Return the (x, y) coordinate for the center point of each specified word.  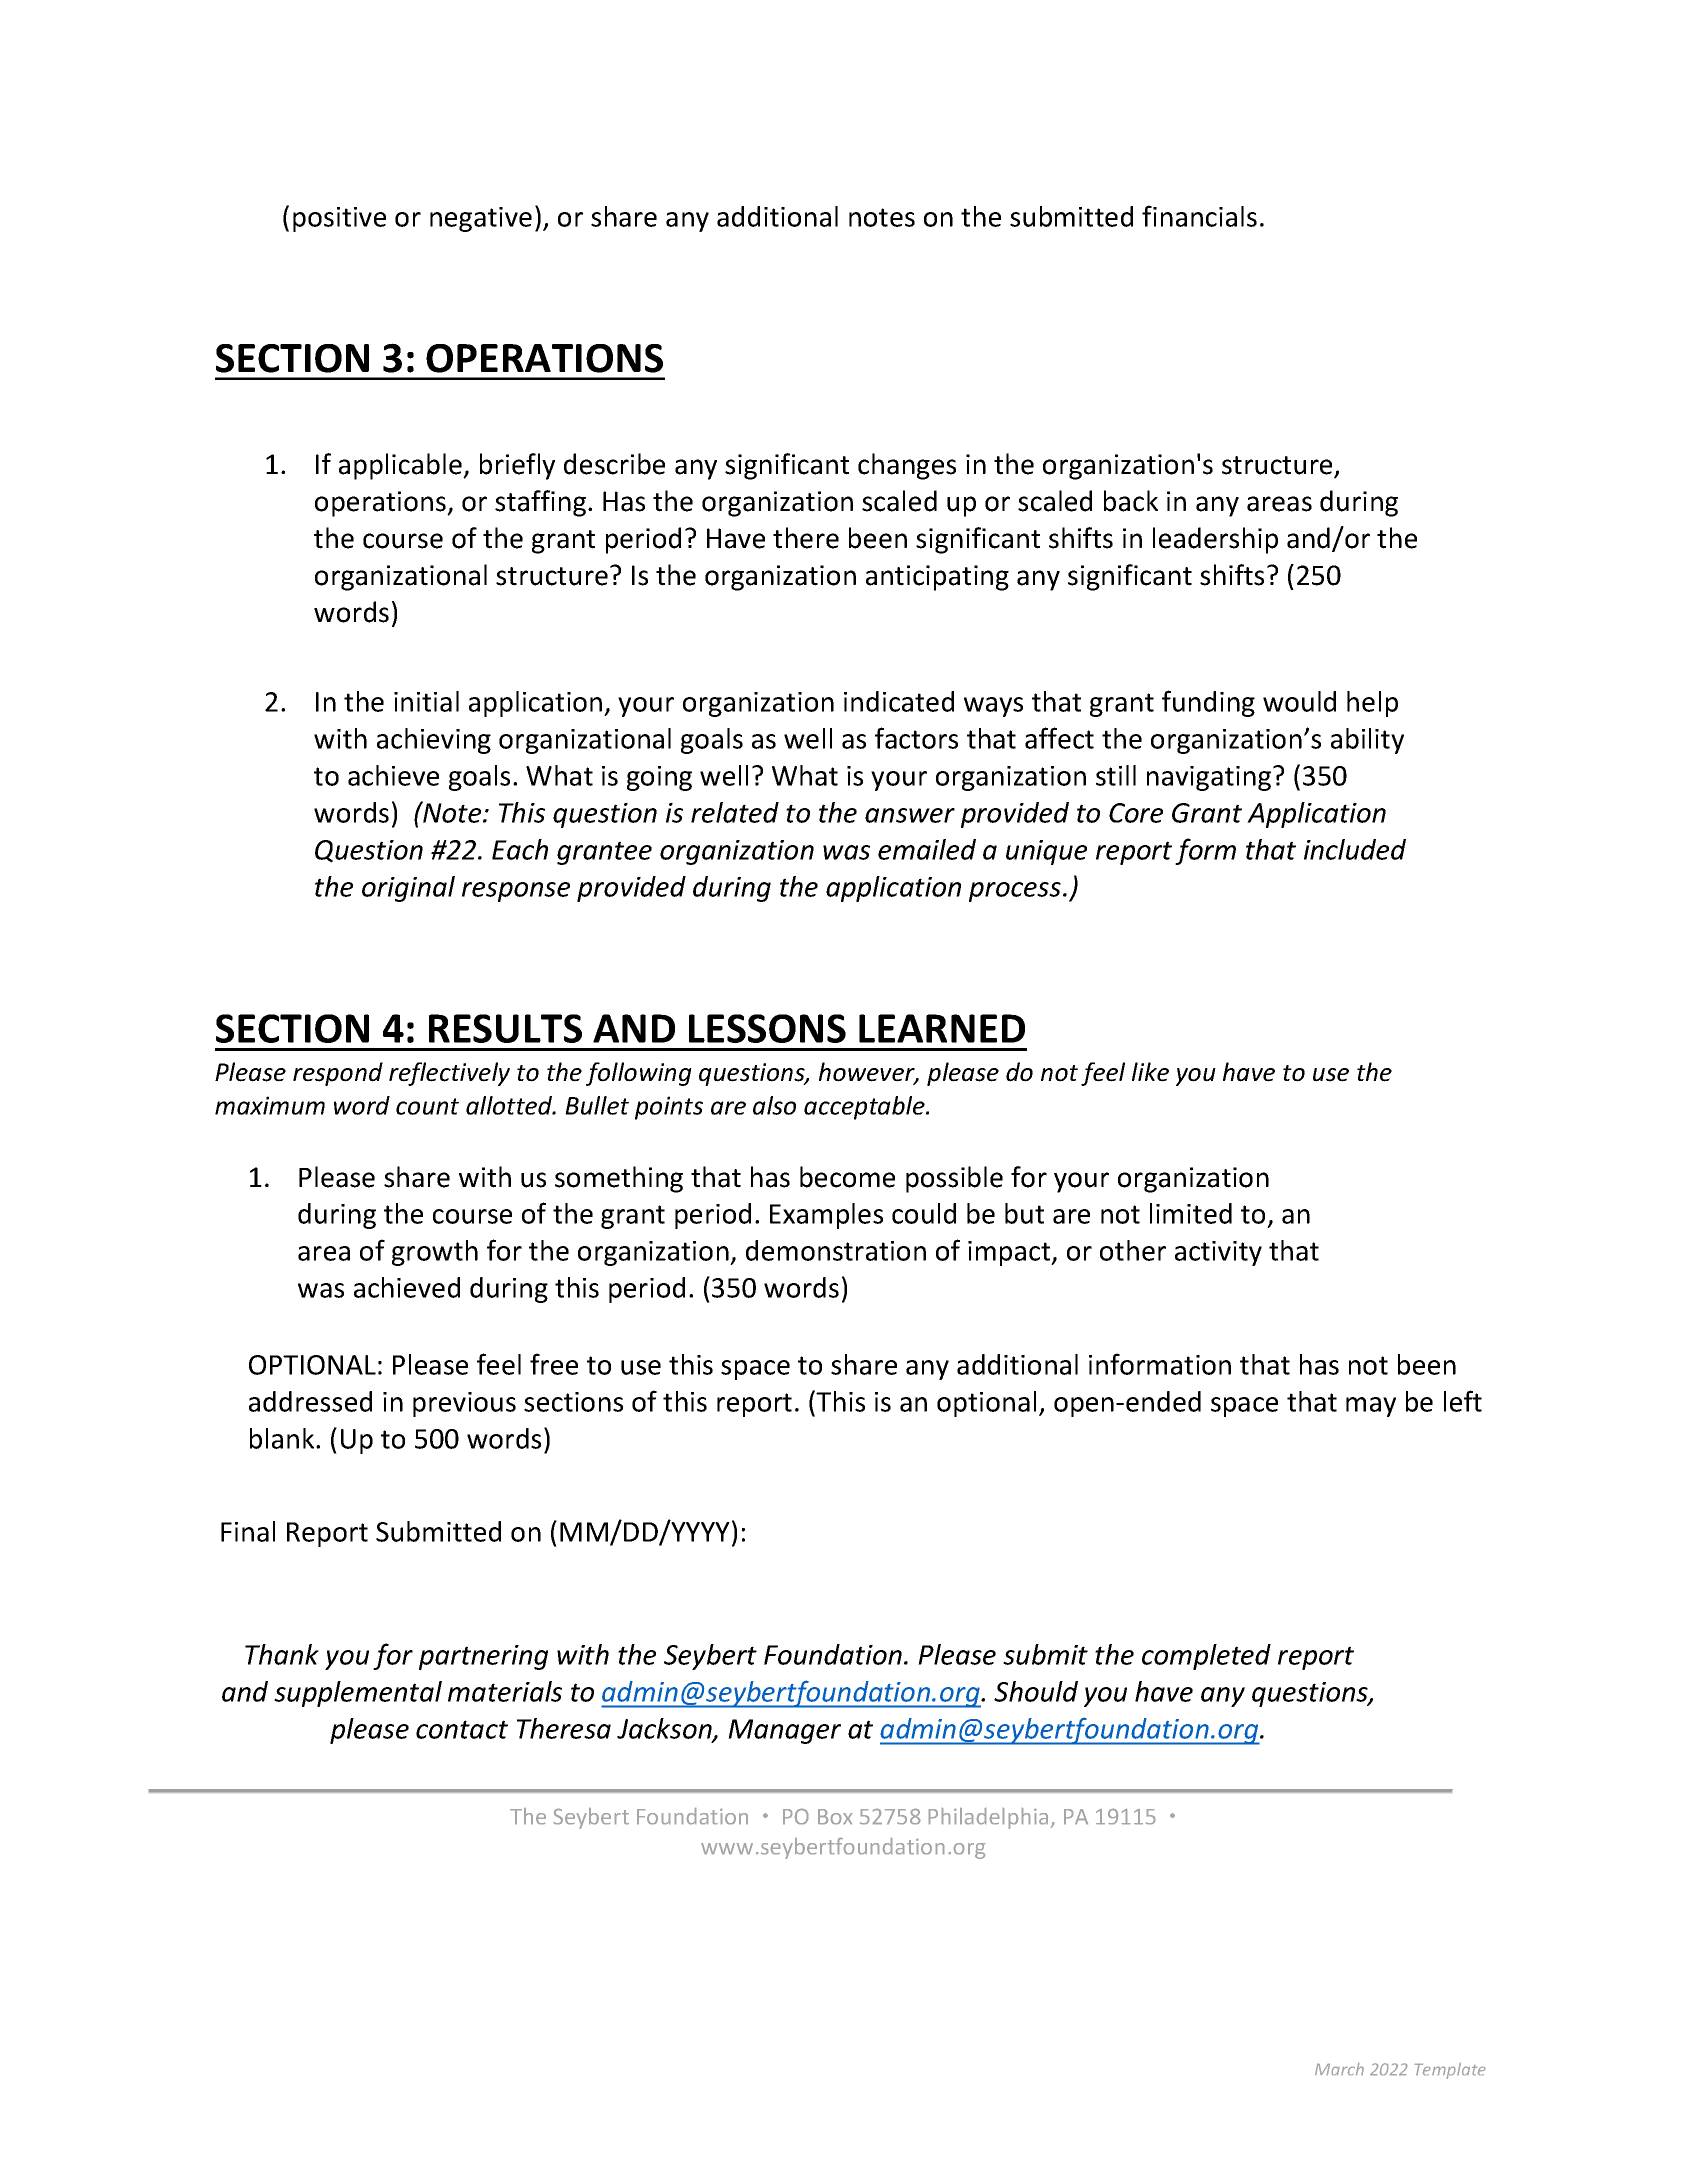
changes (907, 466)
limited (1191, 1213)
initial (426, 701)
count (427, 1106)
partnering (483, 1657)
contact (462, 1729)
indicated (899, 701)
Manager (784, 1731)
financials (1199, 216)
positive (339, 219)
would (1299, 701)
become (847, 1177)
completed (1206, 1657)
